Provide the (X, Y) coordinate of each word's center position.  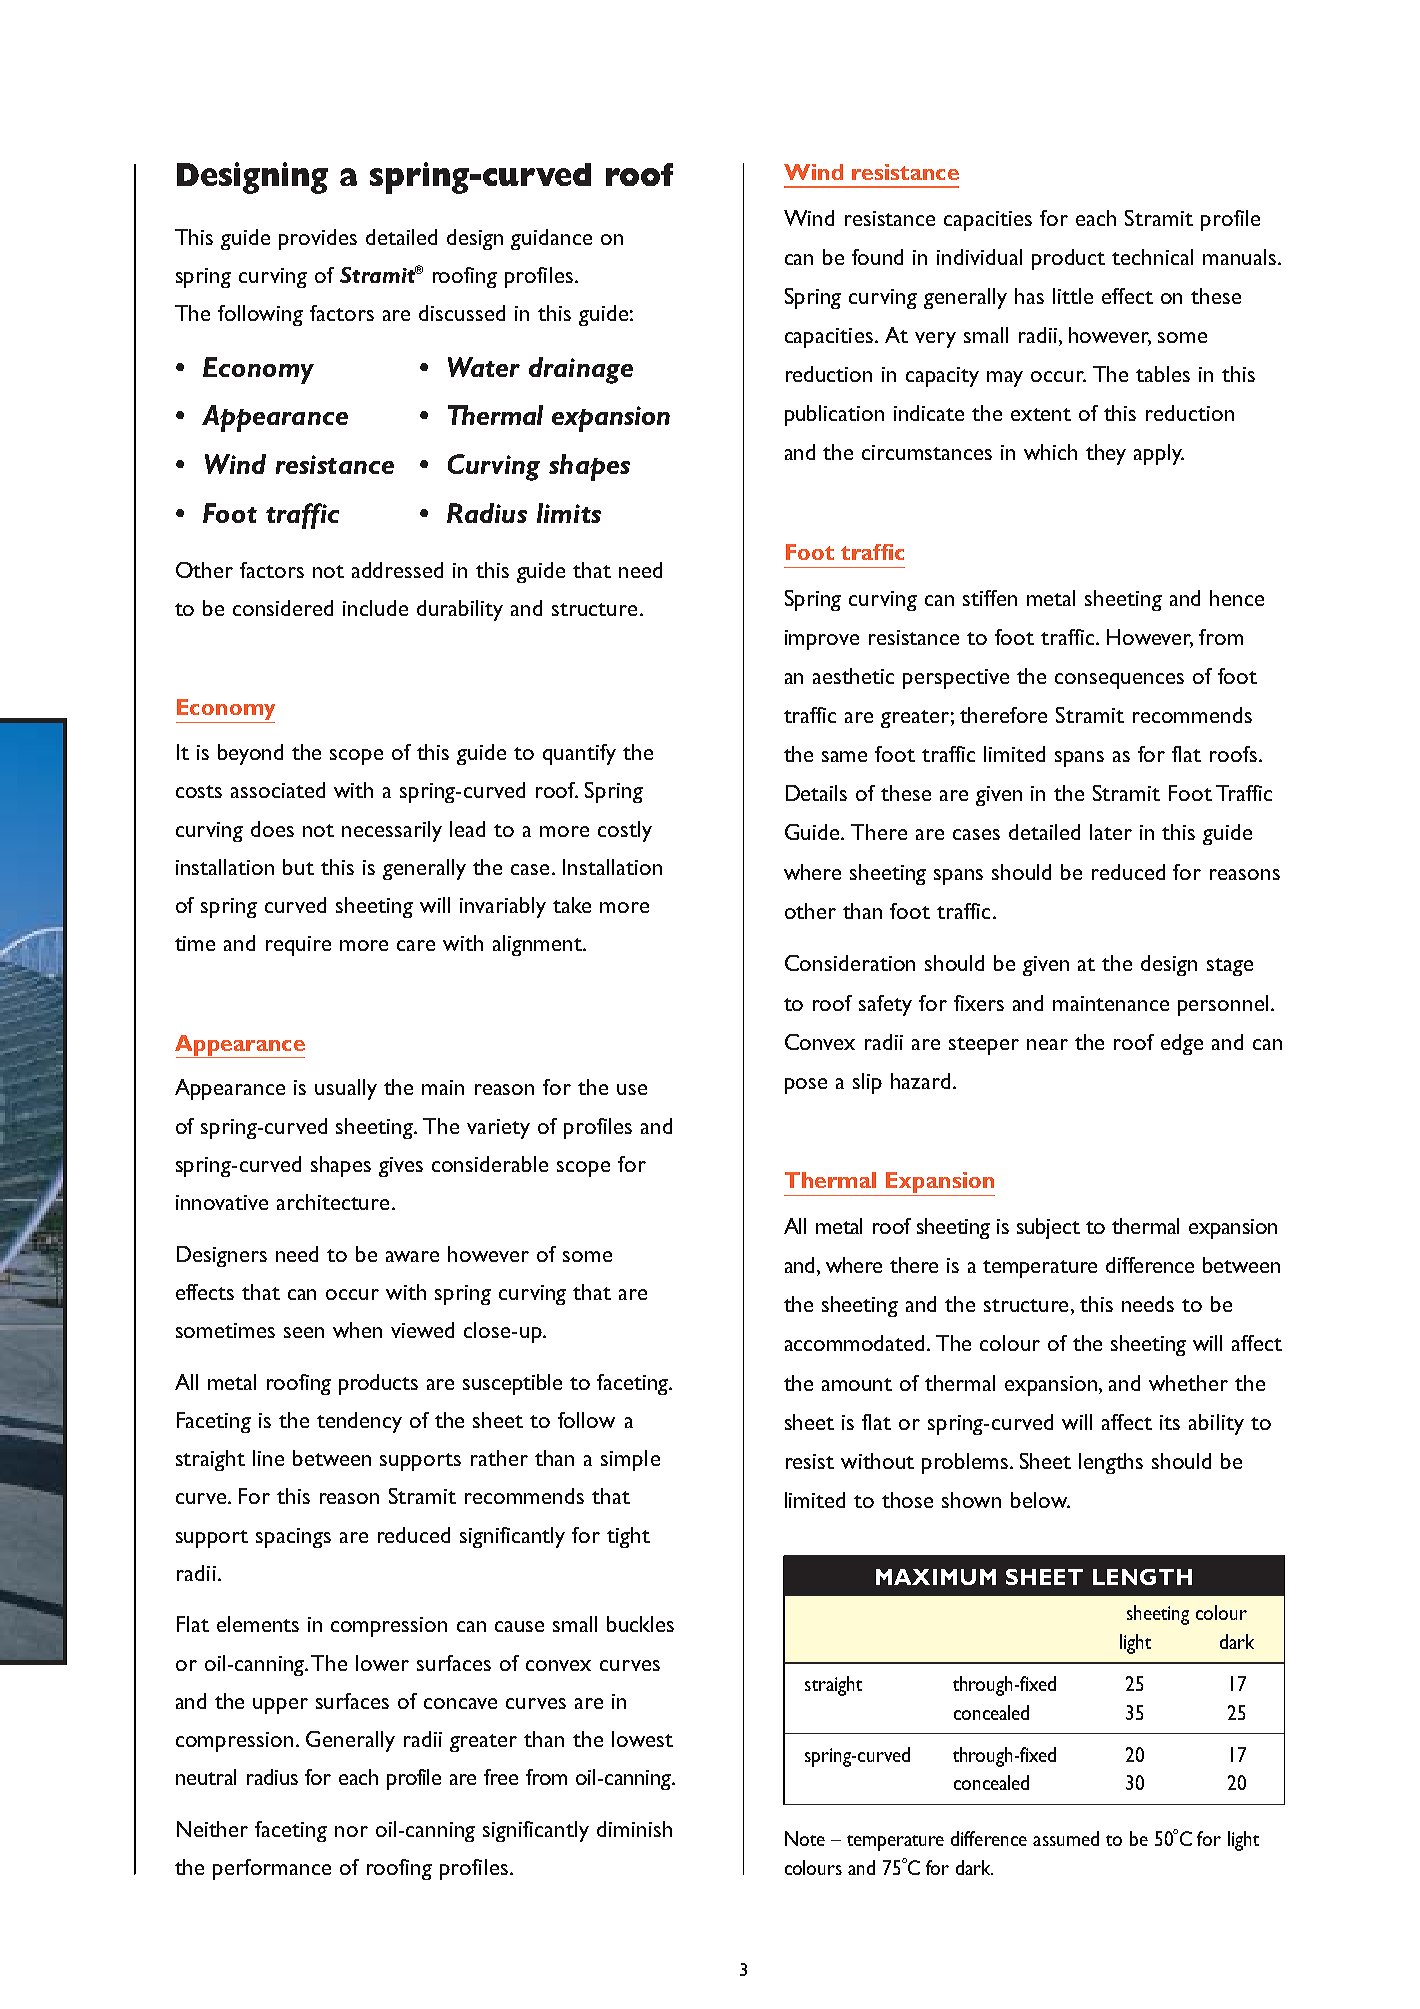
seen (304, 1332)
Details (816, 793)
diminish (634, 1829)
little (1073, 296)
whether (1188, 1383)
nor (351, 1831)
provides (318, 239)
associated (278, 790)
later (1111, 832)
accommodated (854, 1343)
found (877, 257)
